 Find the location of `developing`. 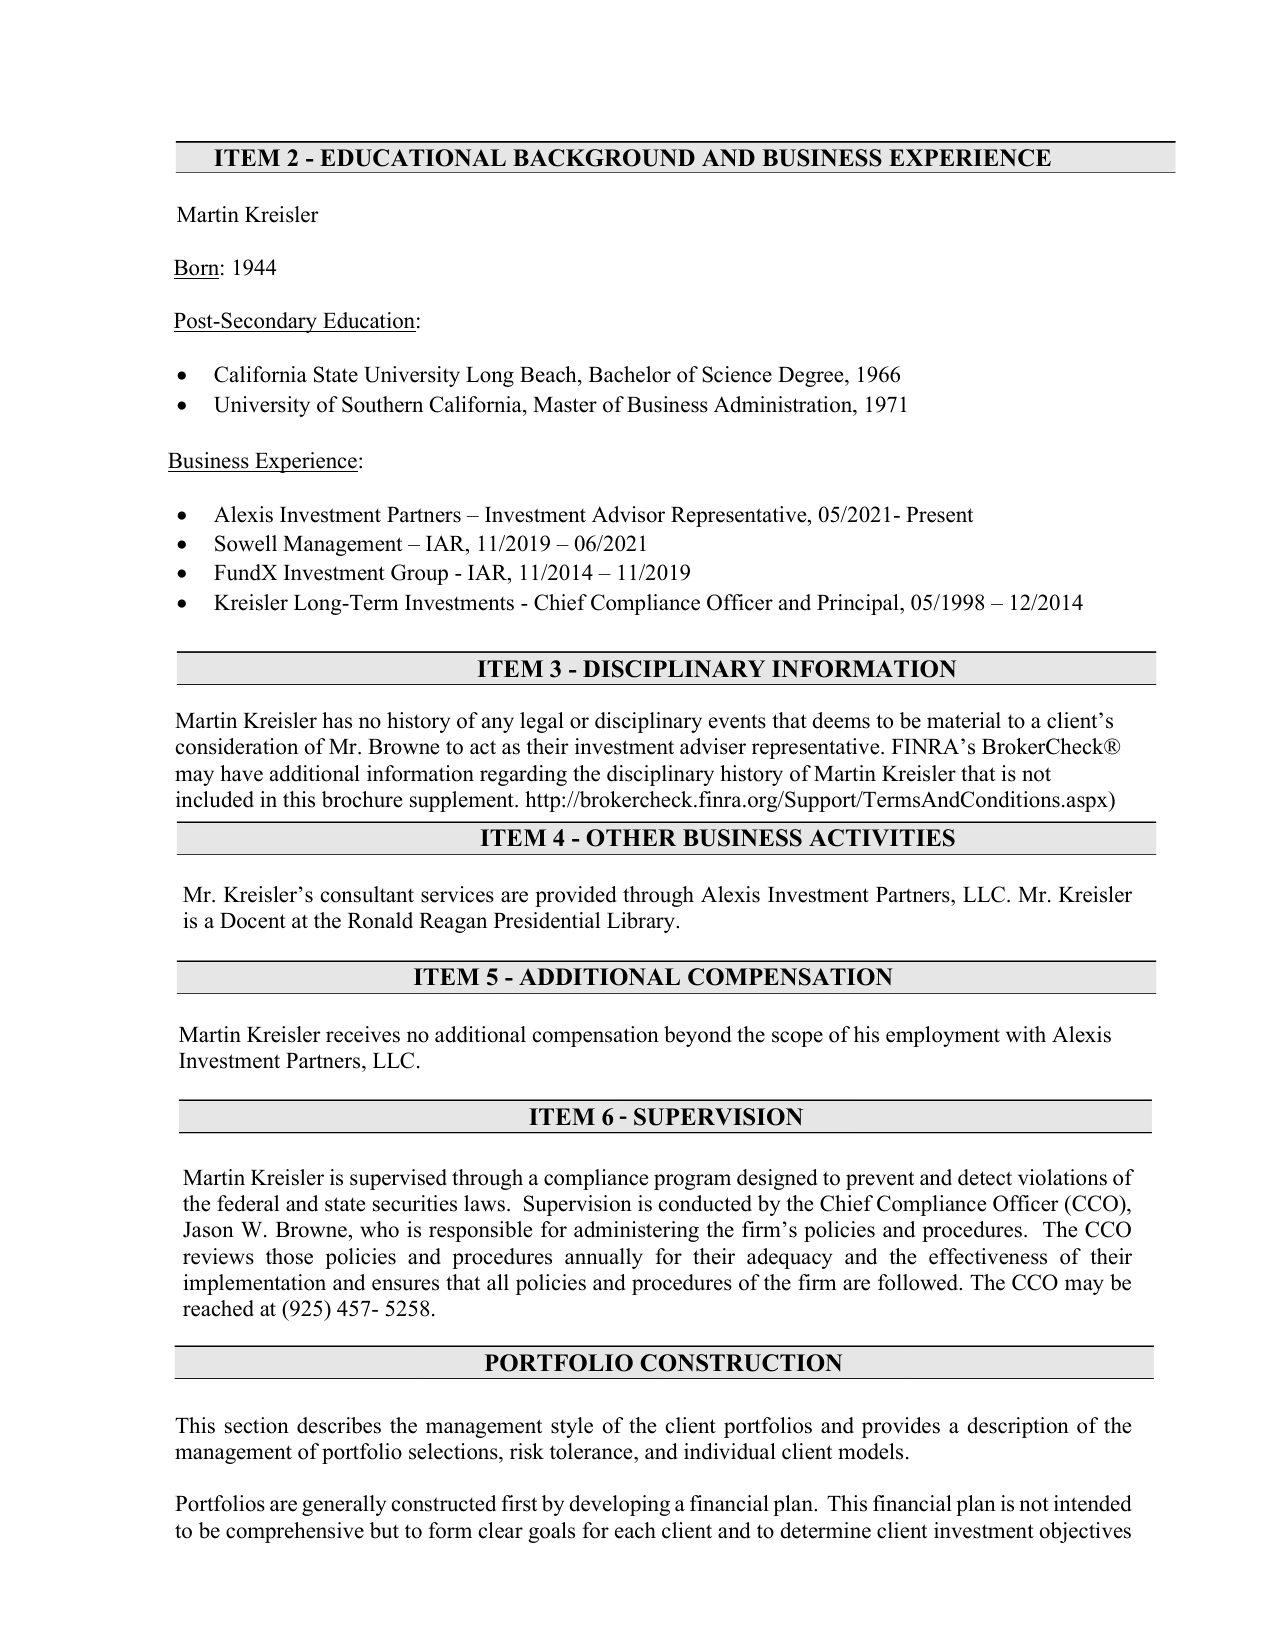

developing is located at coordinates (619, 1505).
